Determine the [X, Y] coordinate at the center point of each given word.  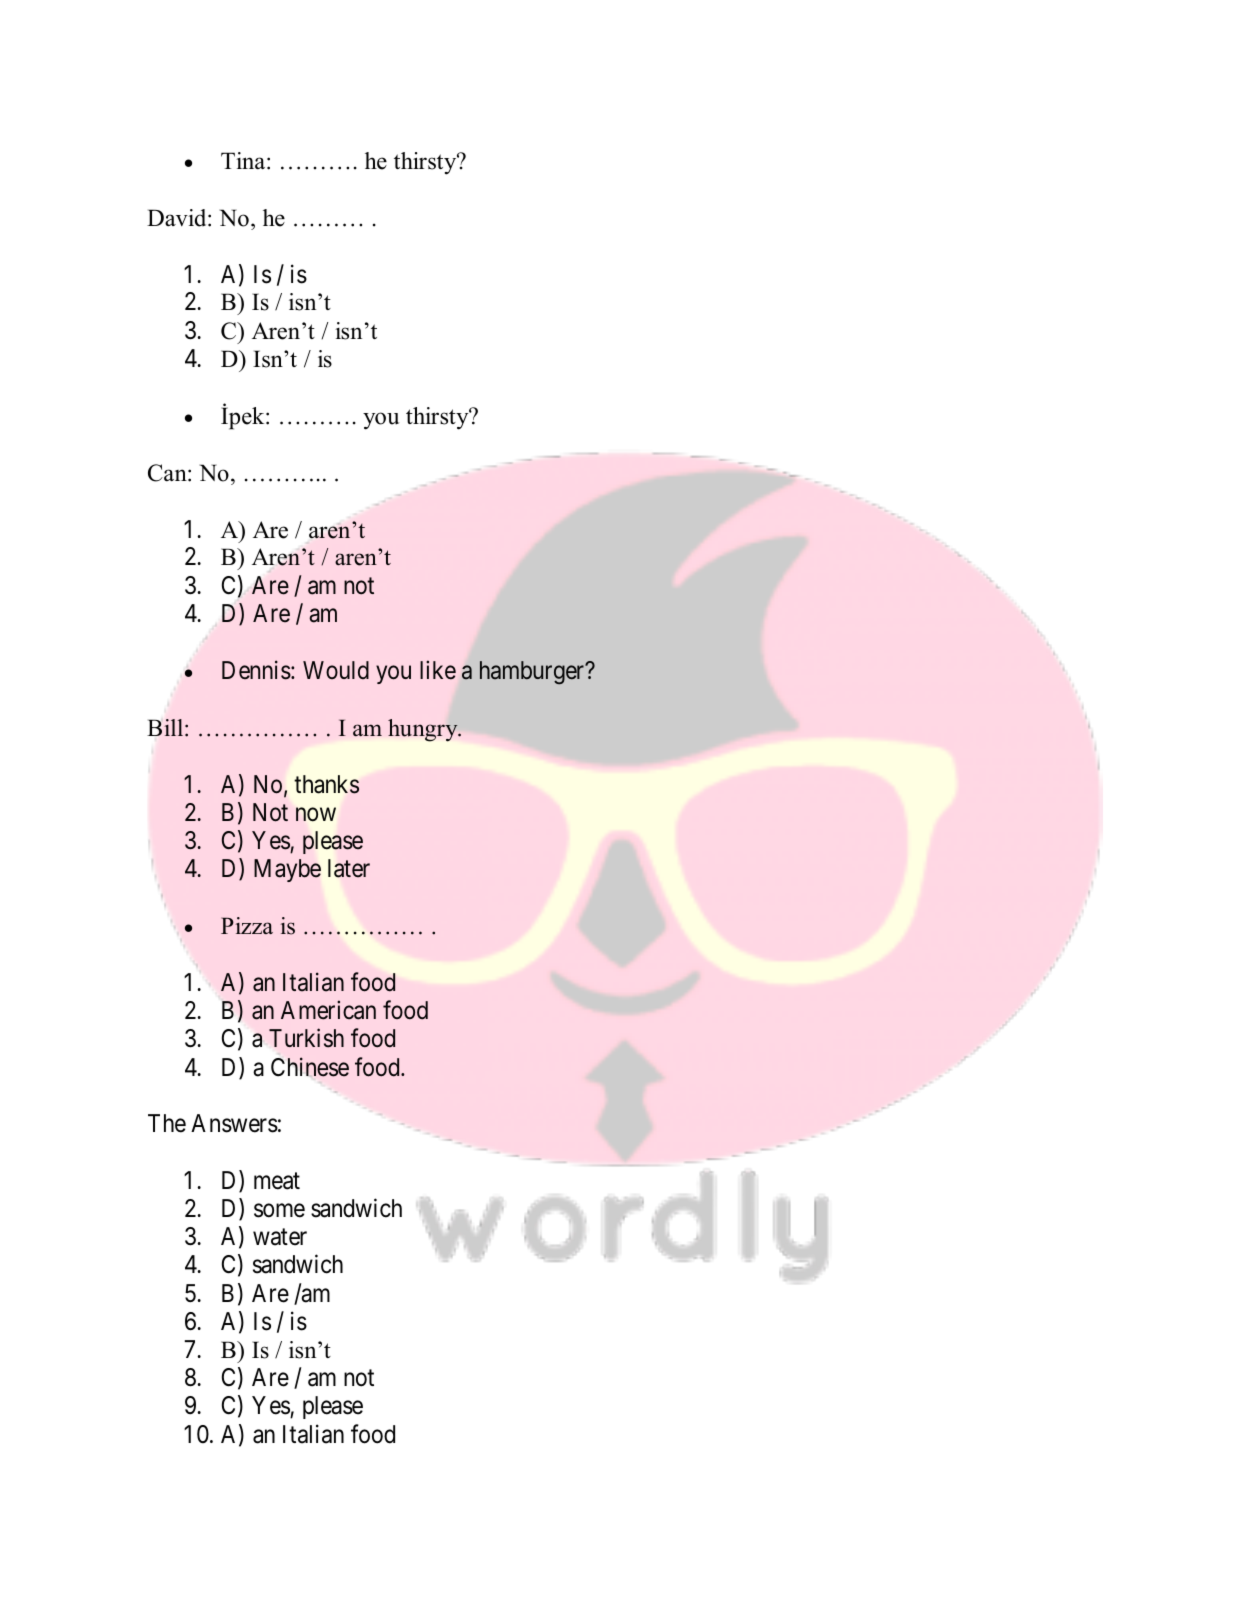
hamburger [533, 673]
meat [277, 1181]
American [328, 1010]
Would [336, 670]
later [349, 868]
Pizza [247, 925]
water [280, 1237]
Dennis [256, 670]
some [279, 1211]
